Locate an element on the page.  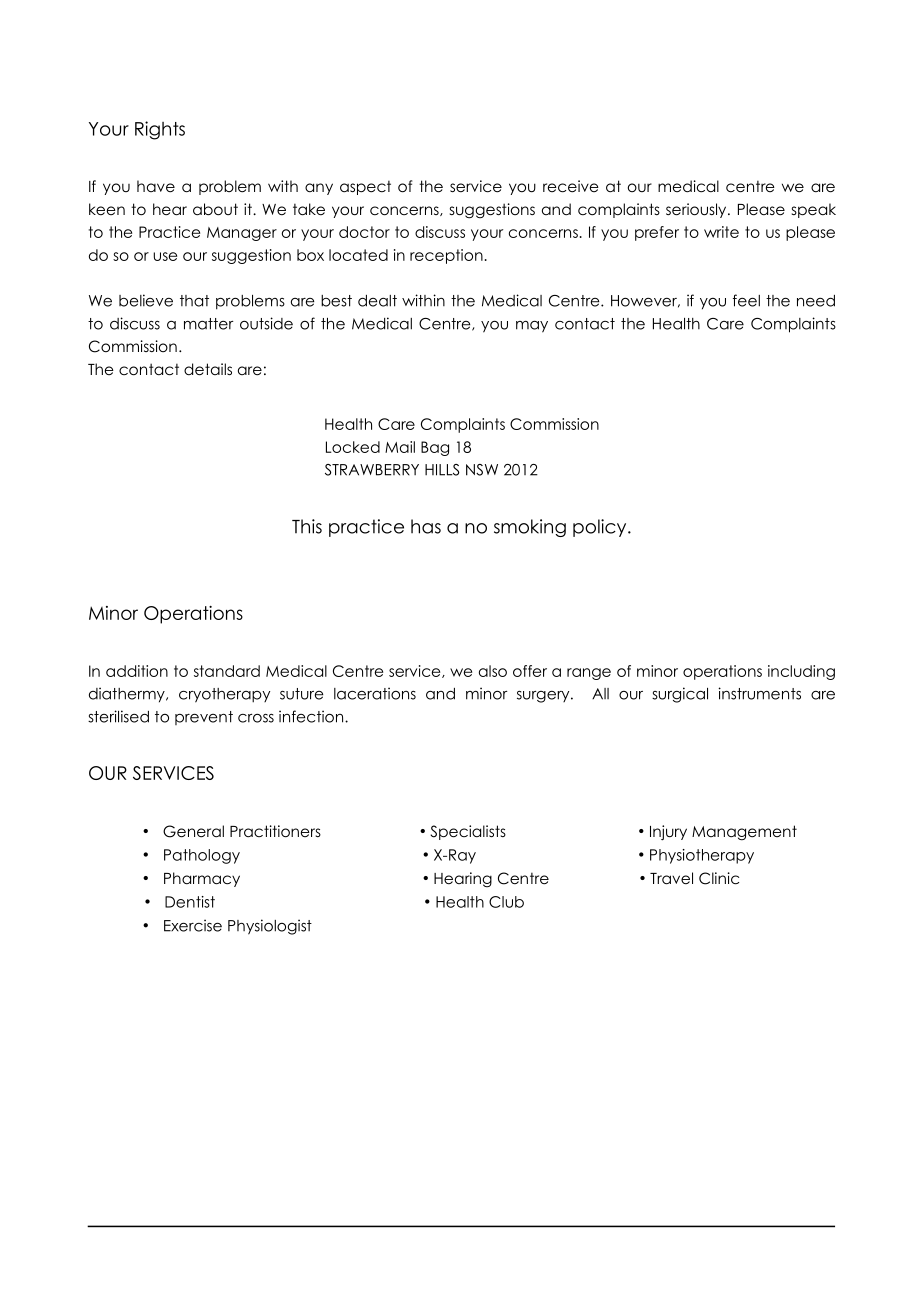
details is located at coordinates (208, 369).
